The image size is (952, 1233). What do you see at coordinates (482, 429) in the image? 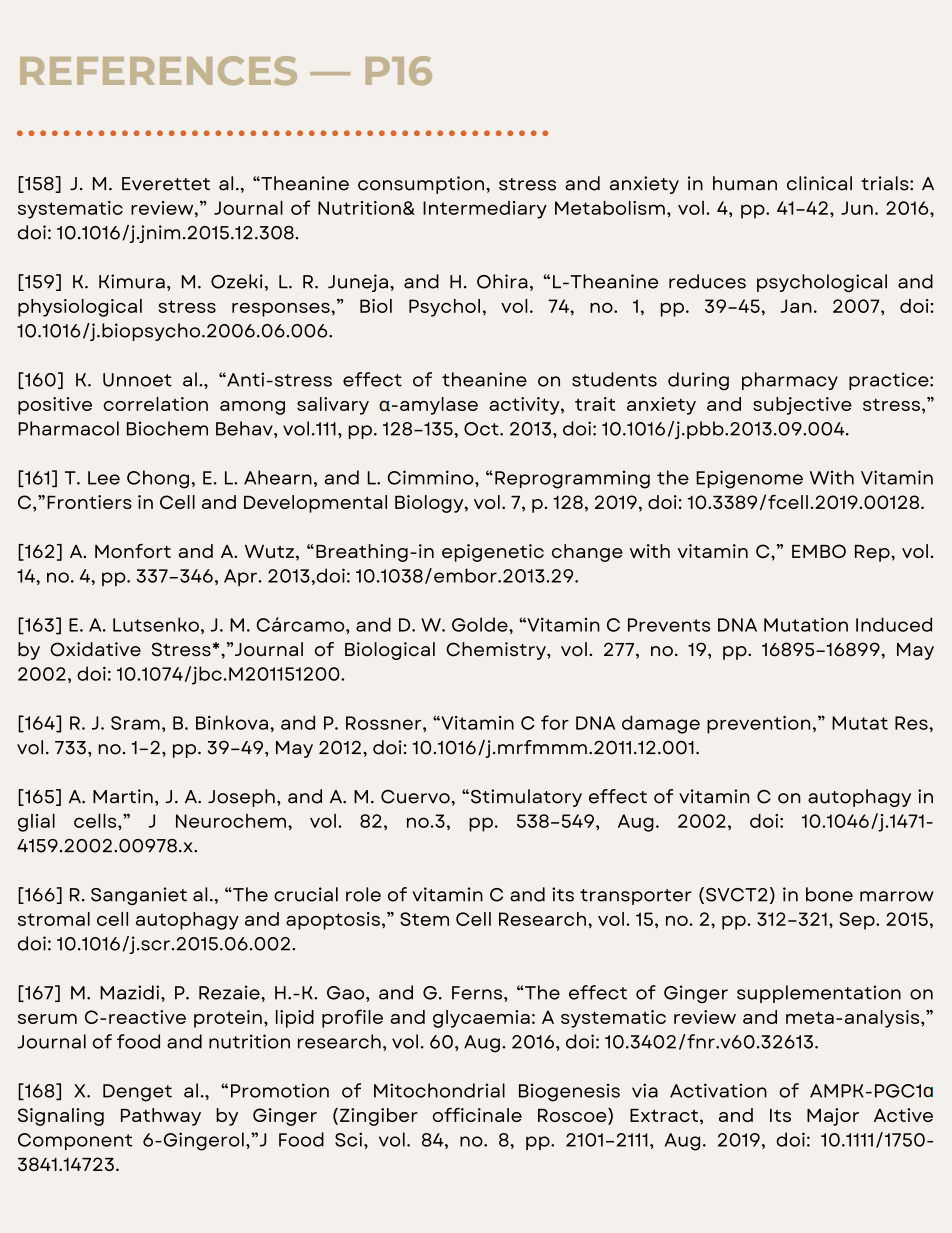
I see `Oct` at bounding box center [482, 429].
